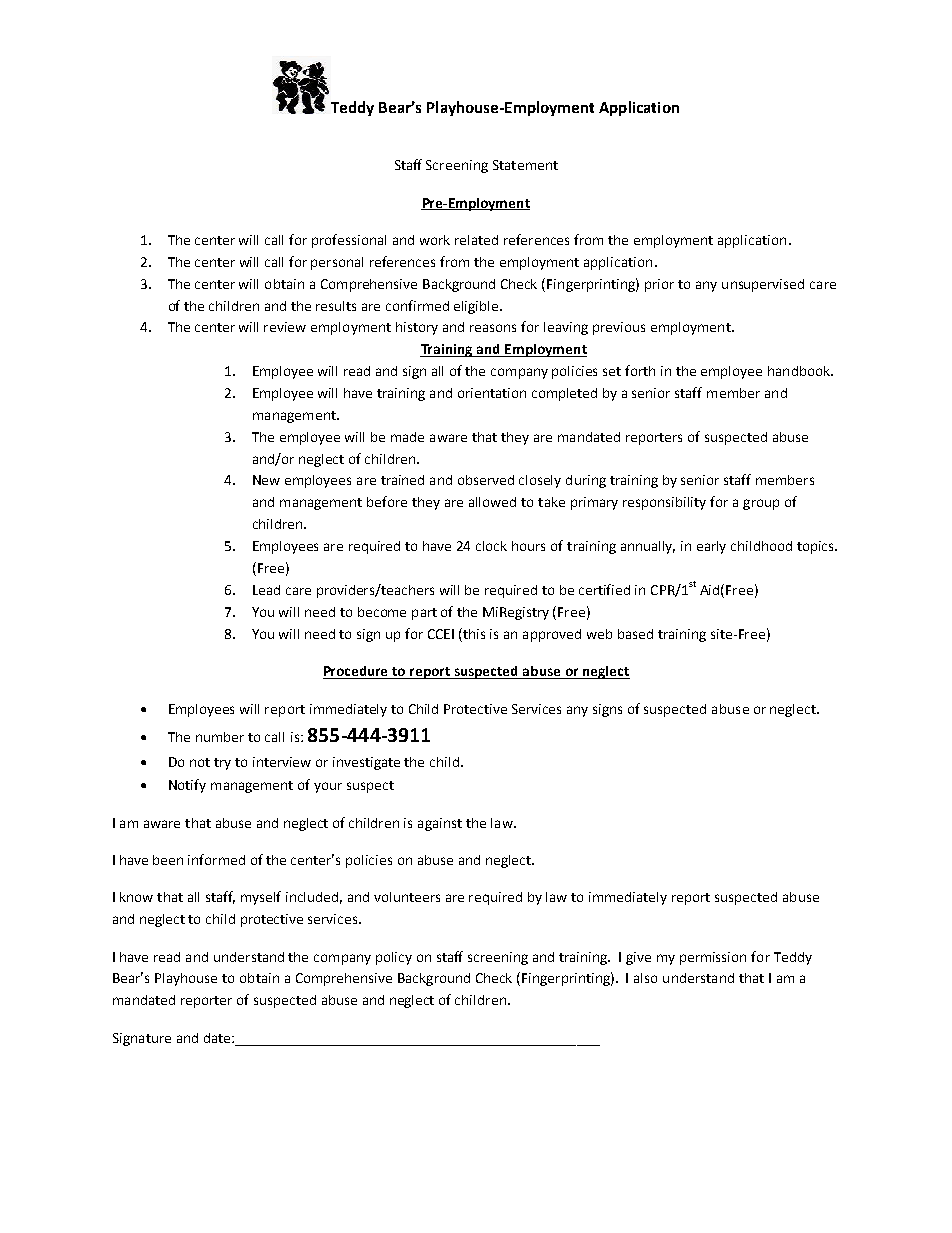 The height and width of the screenshot is (1233, 952). What do you see at coordinates (285, 327) in the screenshot?
I see `review` at bounding box center [285, 327].
